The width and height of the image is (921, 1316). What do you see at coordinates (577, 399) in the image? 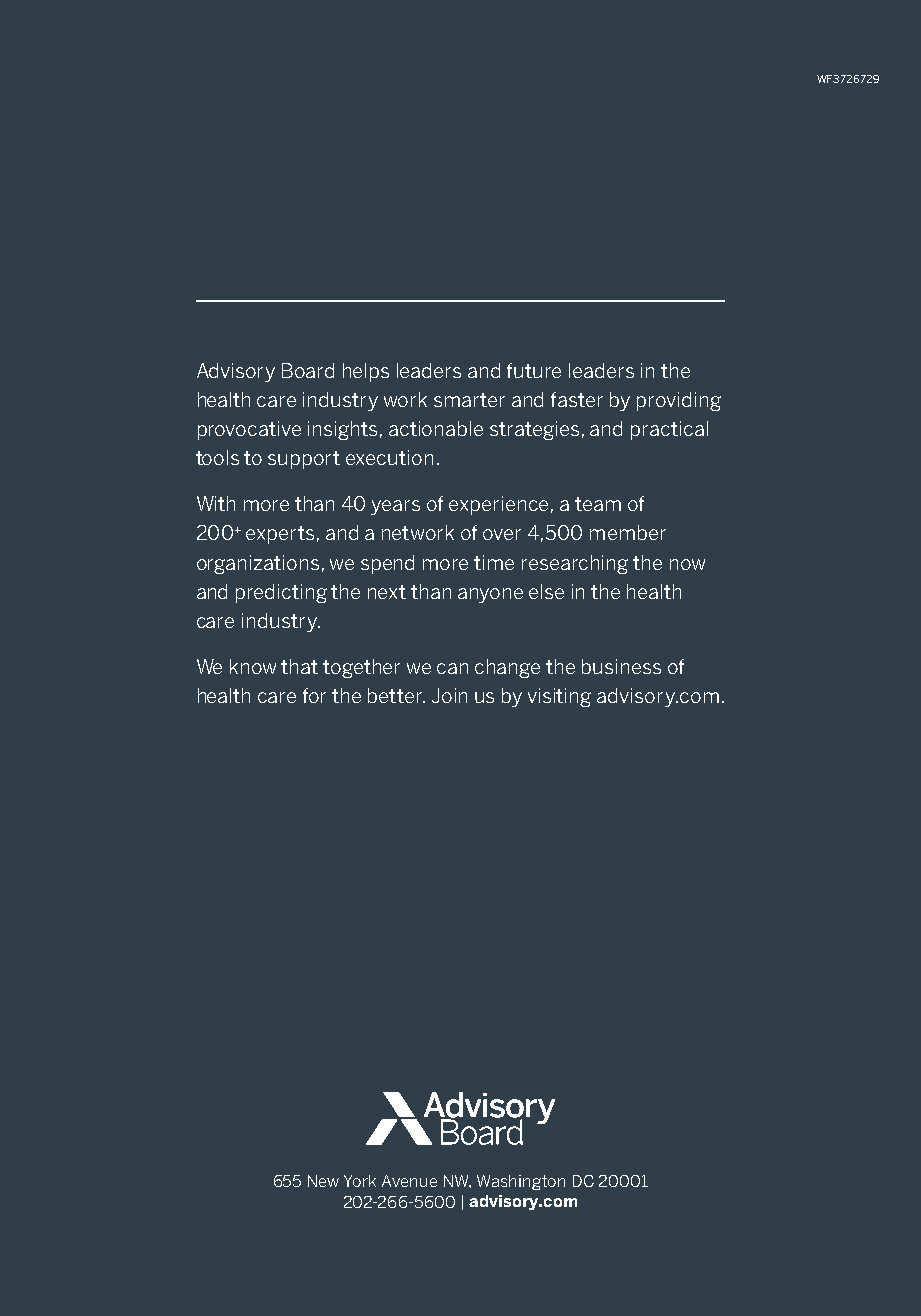
I see `faster` at bounding box center [577, 399].
